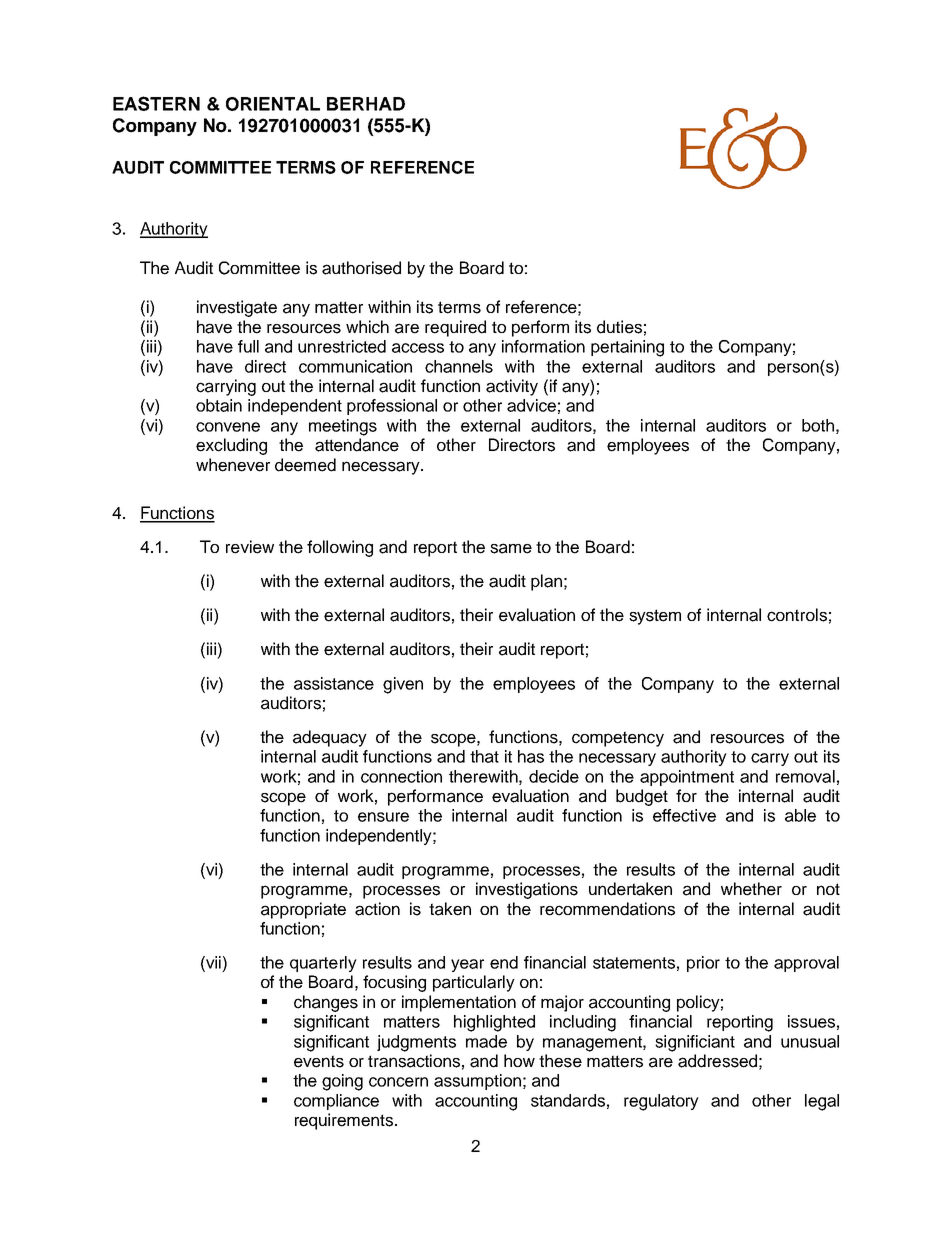  I want to click on pertaining, so click(627, 348).
